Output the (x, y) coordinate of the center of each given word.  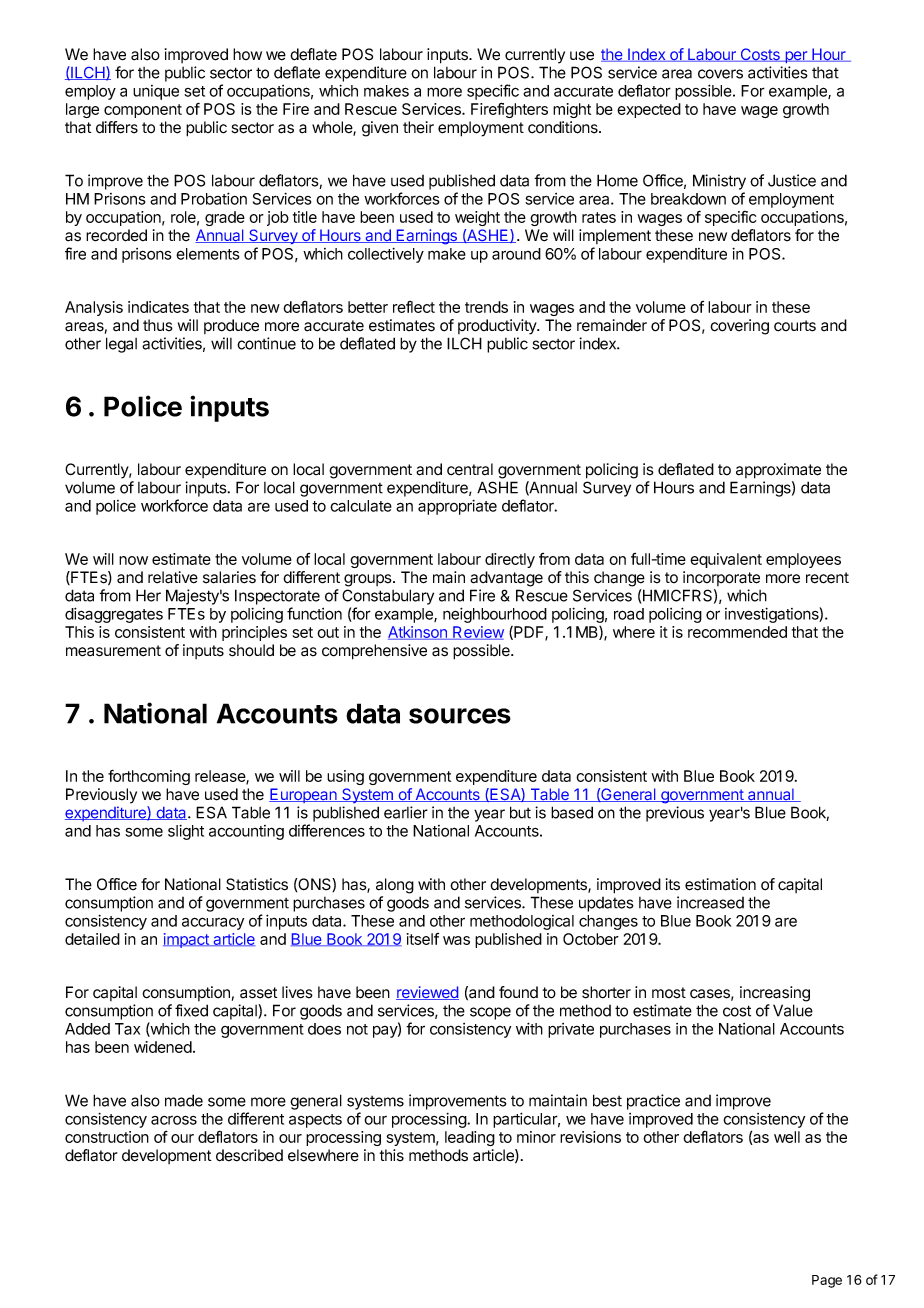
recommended (737, 632)
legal (121, 345)
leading (470, 1138)
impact (187, 940)
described (249, 1155)
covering (739, 327)
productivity (498, 327)
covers (720, 74)
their (418, 127)
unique (156, 92)
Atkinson (418, 633)
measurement (113, 651)
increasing (775, 994)
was (456, 940)
